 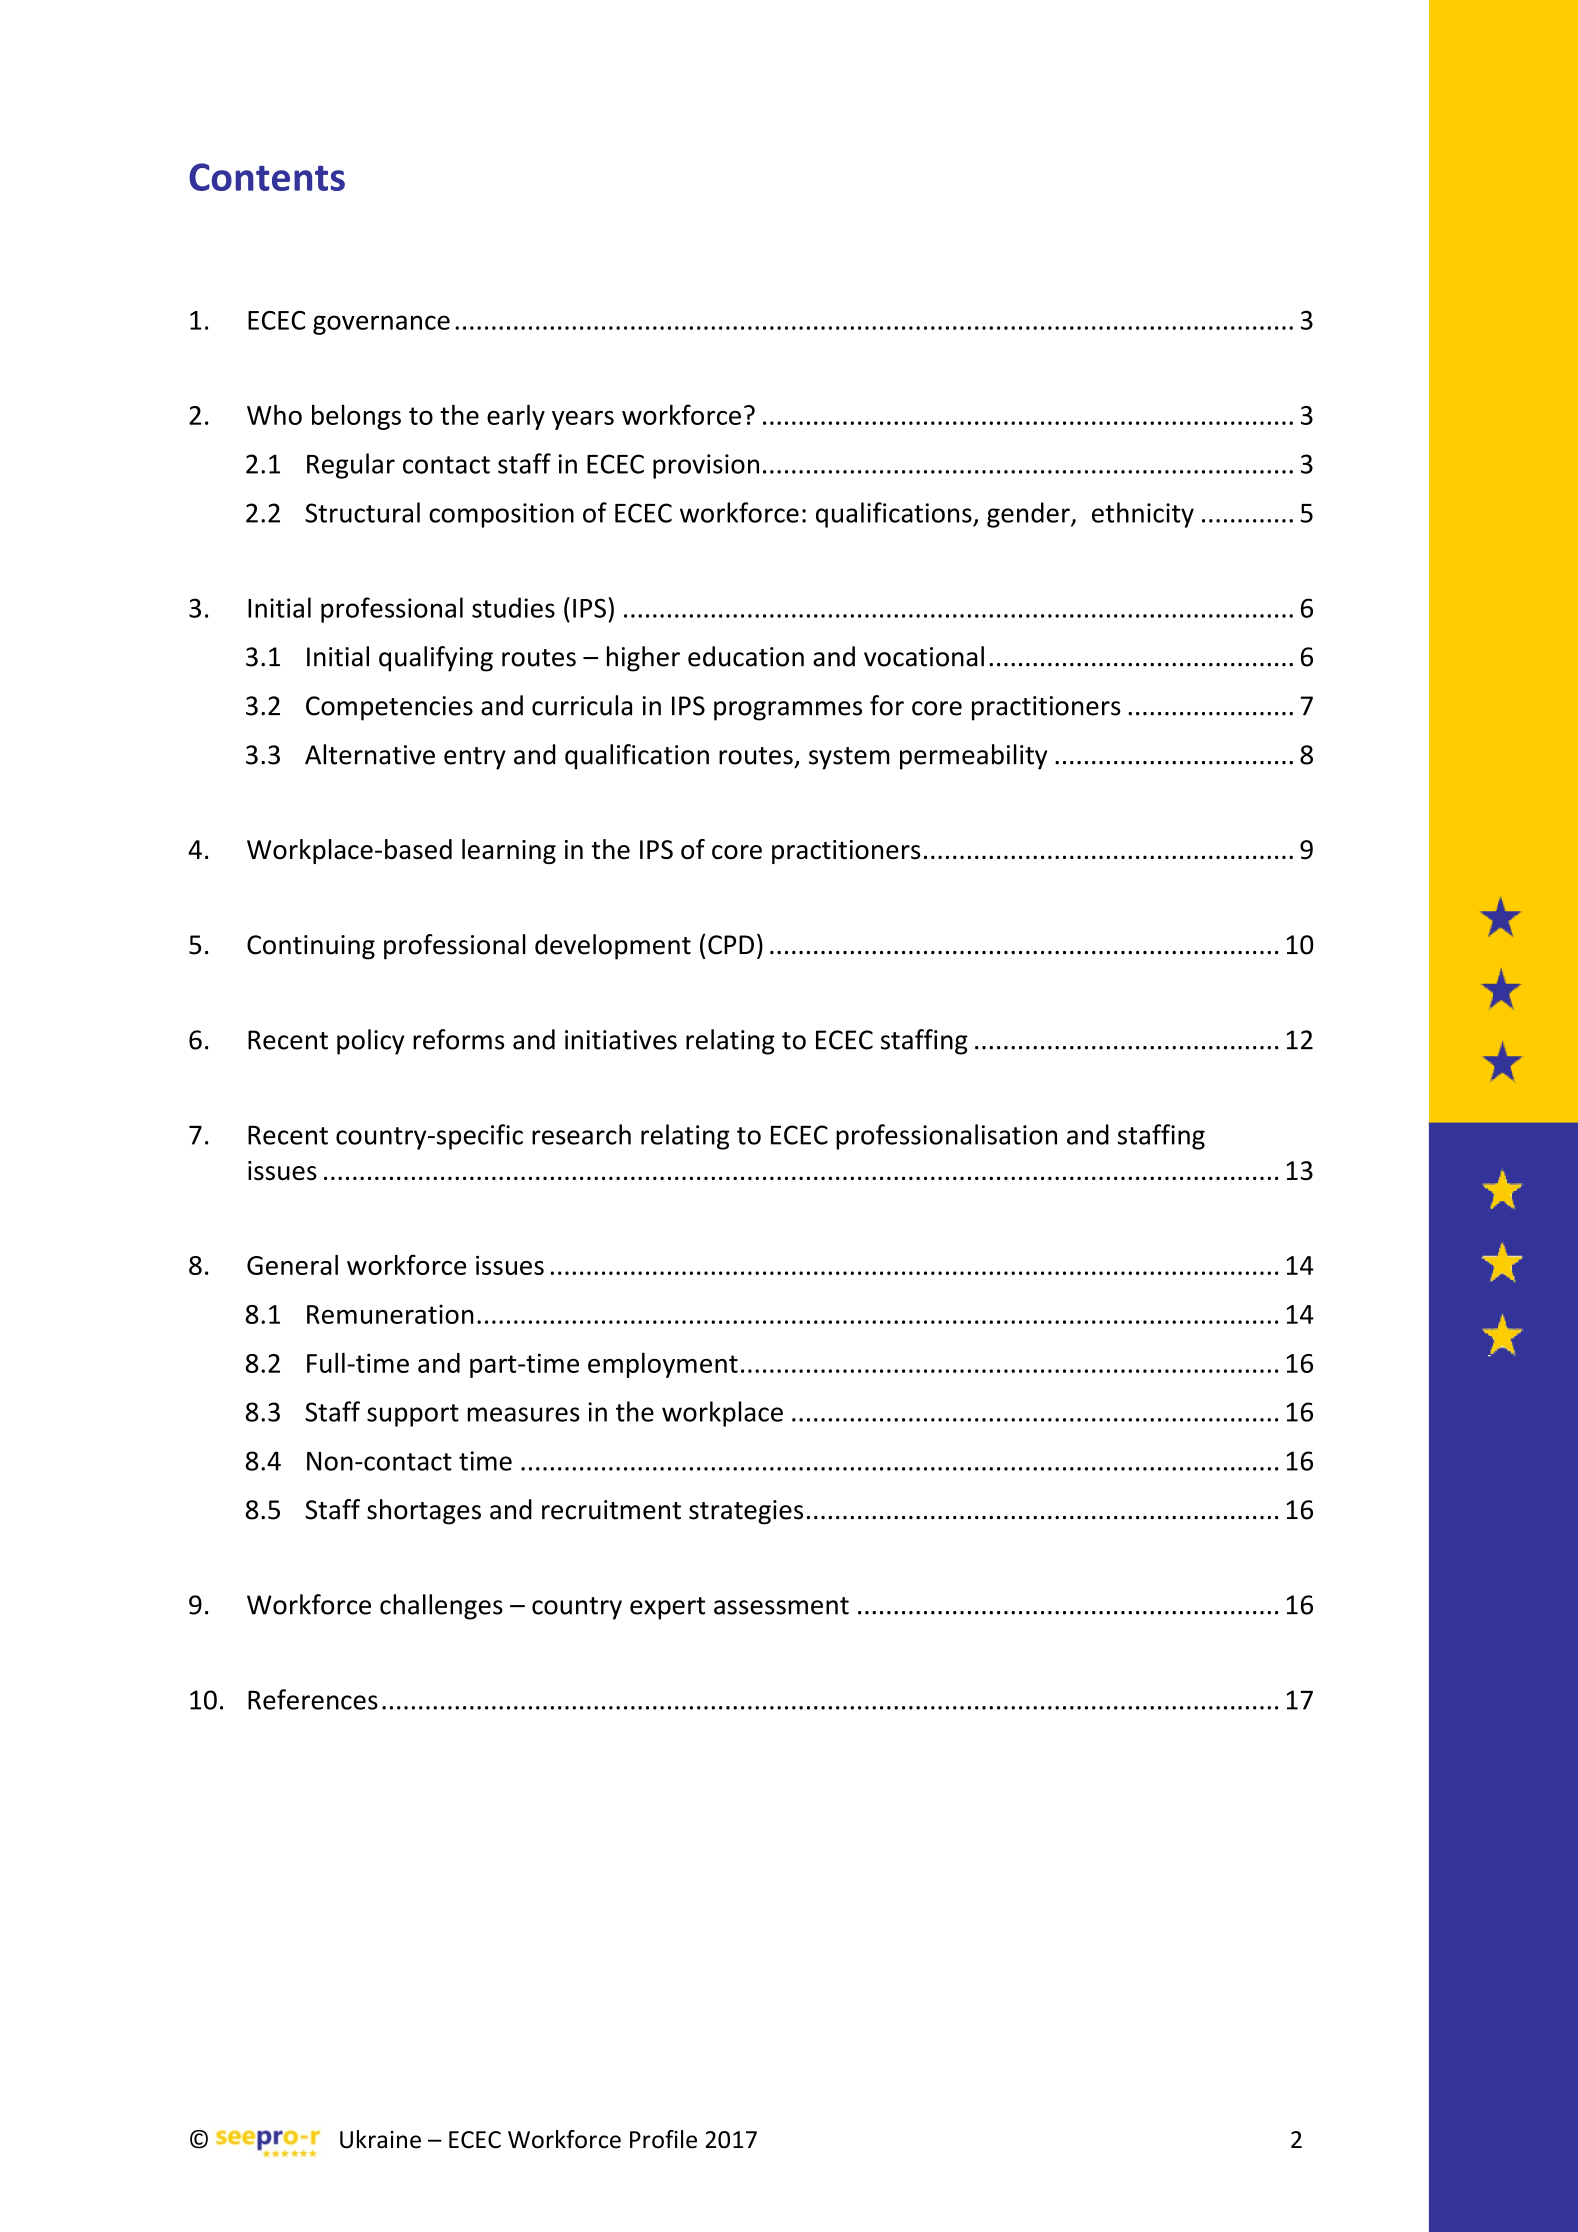 What do you see at coordinates (413, 1415) in the document?
I see `support` at bounding box center [413, 1415].
